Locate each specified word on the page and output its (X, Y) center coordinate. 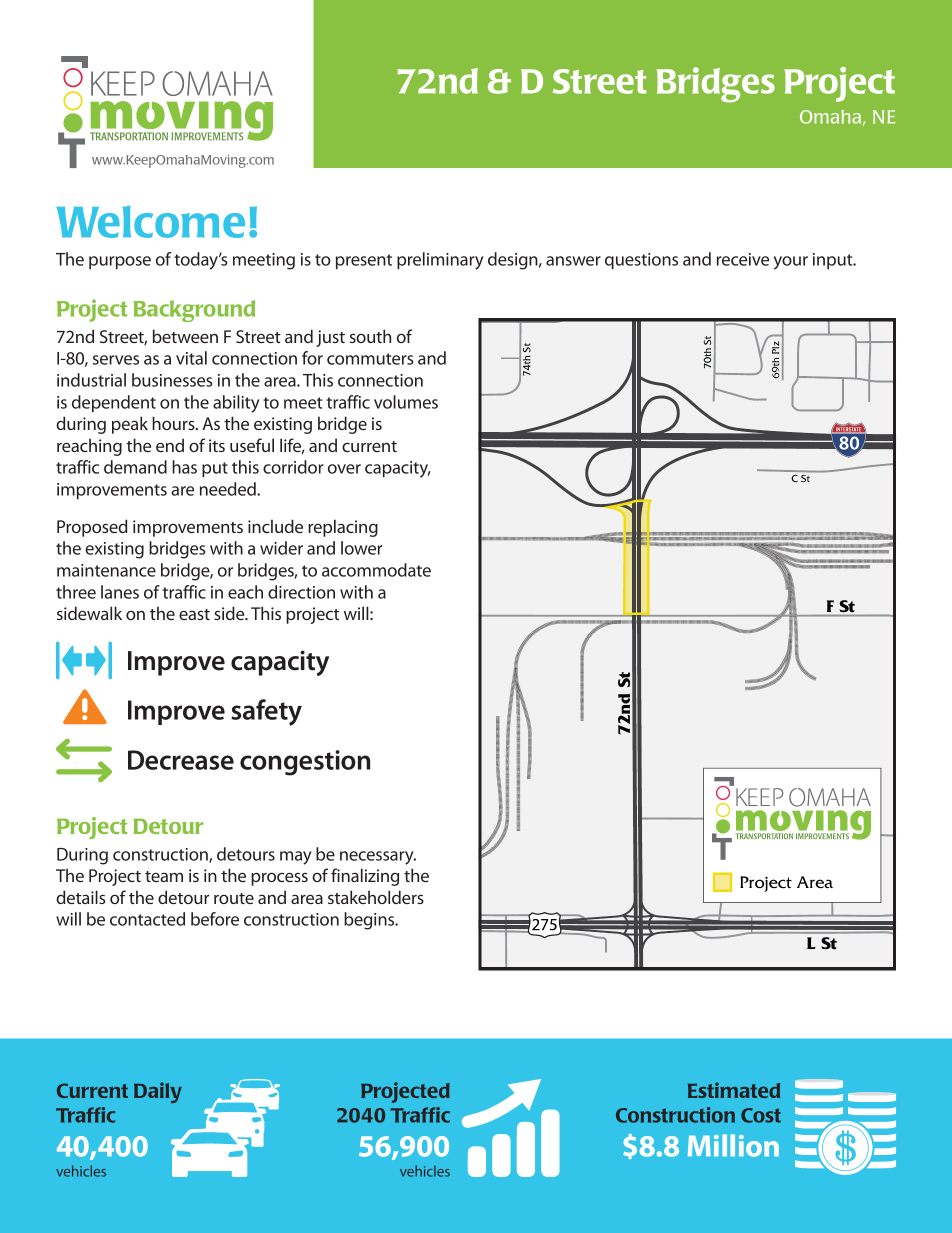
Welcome (151, 222)
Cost (761, 1115)
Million (733, 1145)
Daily (158, 1092)
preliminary (440, 261)
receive (743, 259)
